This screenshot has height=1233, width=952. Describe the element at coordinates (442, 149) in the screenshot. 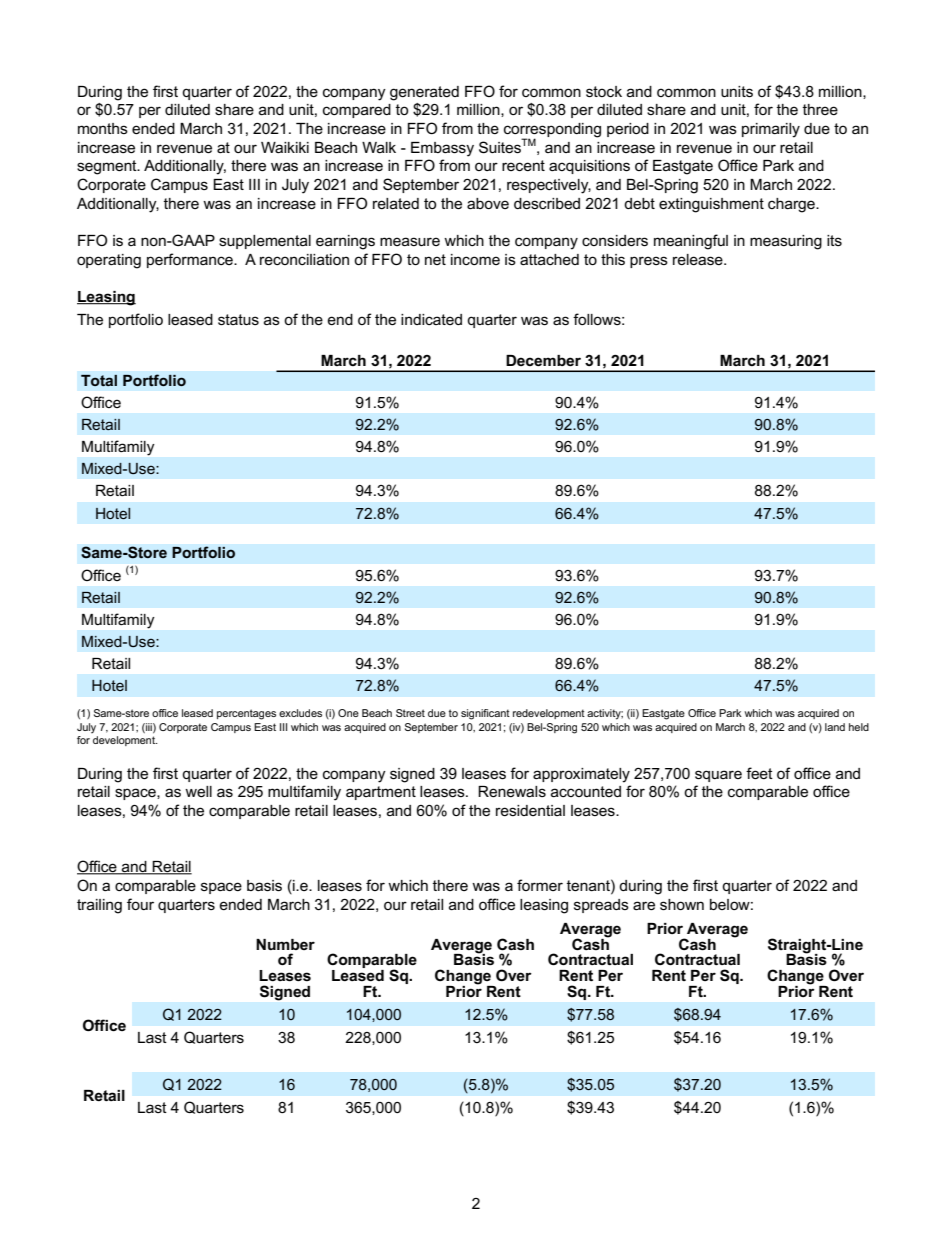

I see `Embassy` at that location.
